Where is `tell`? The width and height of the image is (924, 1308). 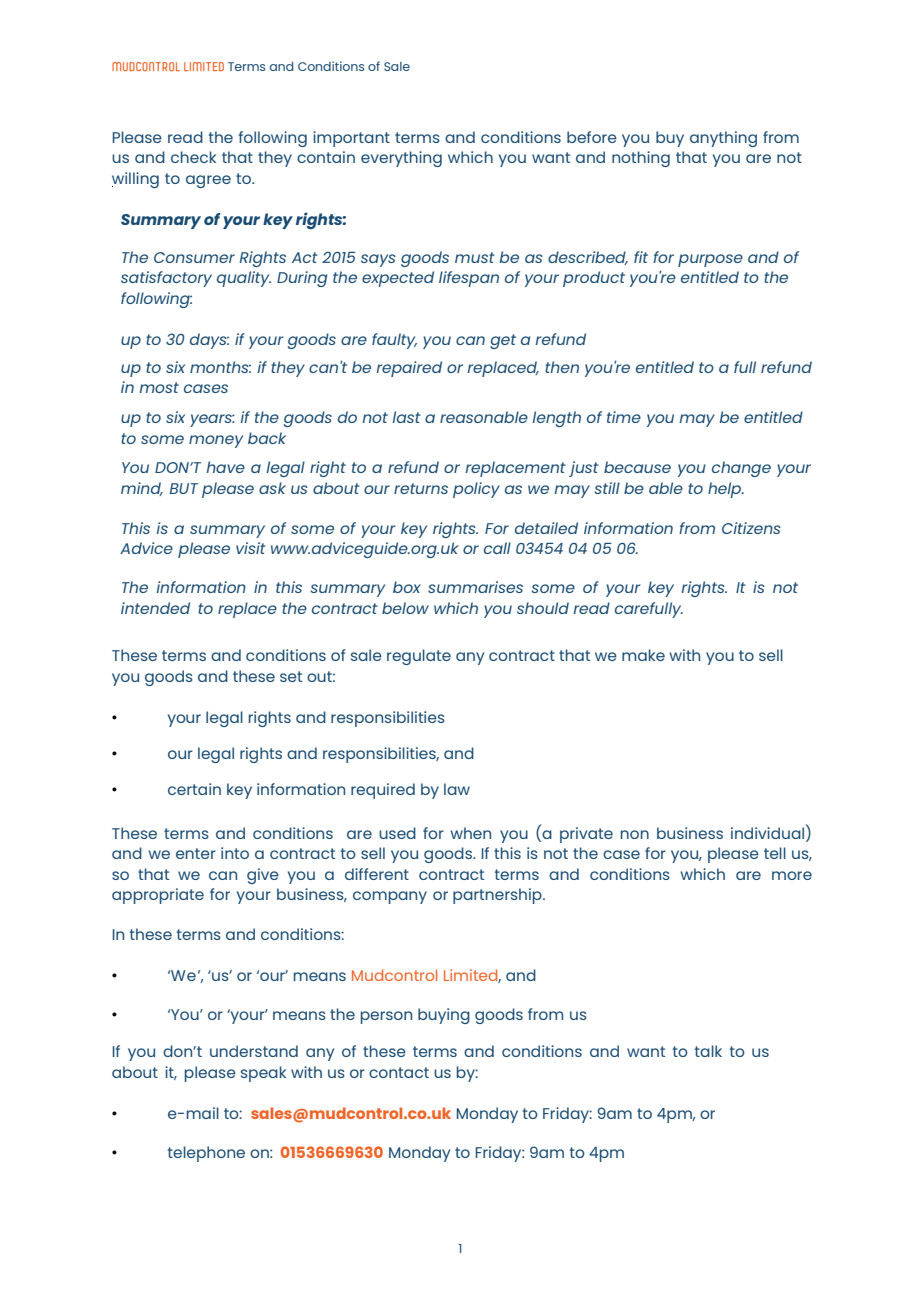
tell is located at coordinates (775, 853).
